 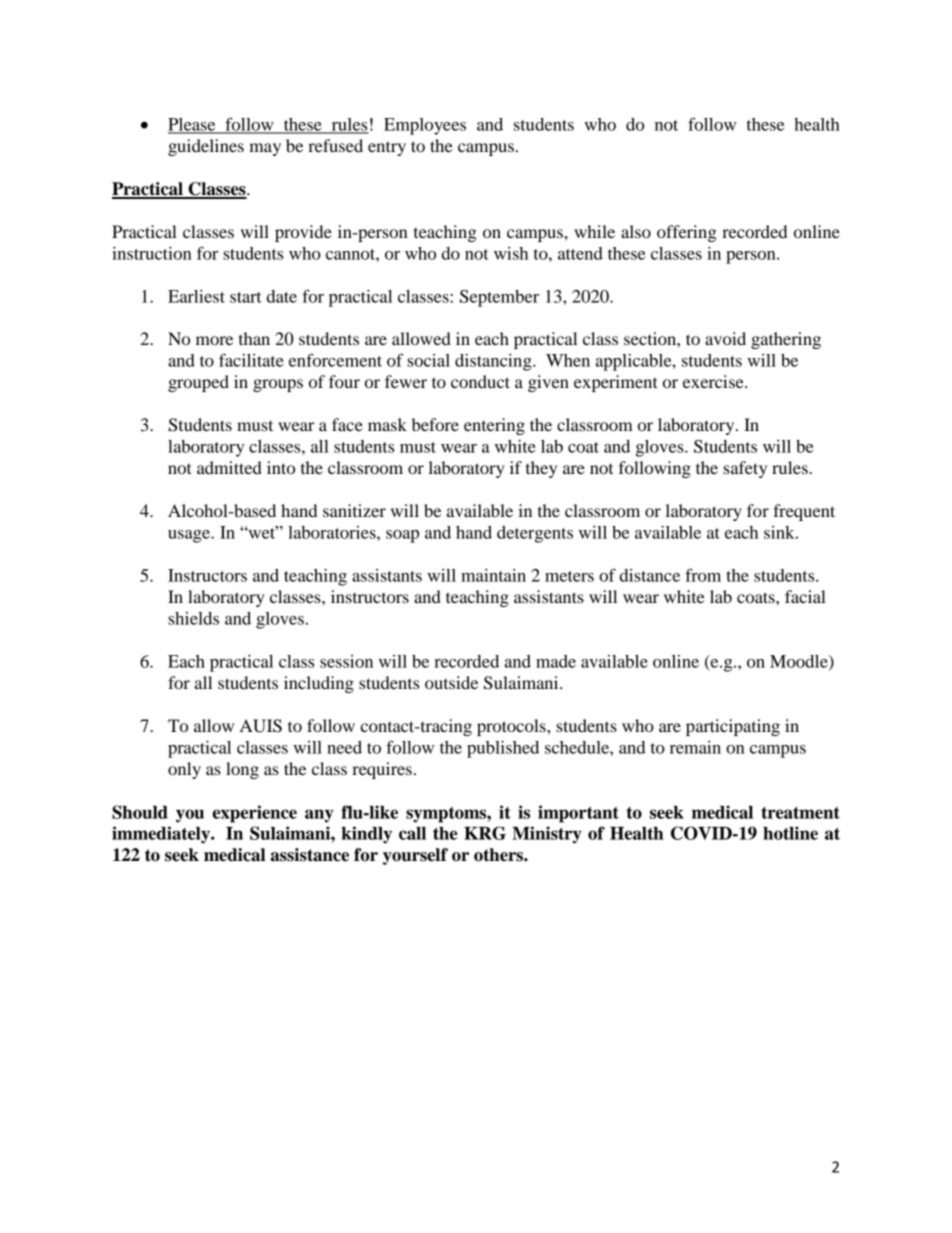 I want to click on experience, so click(x=254, y=814).
